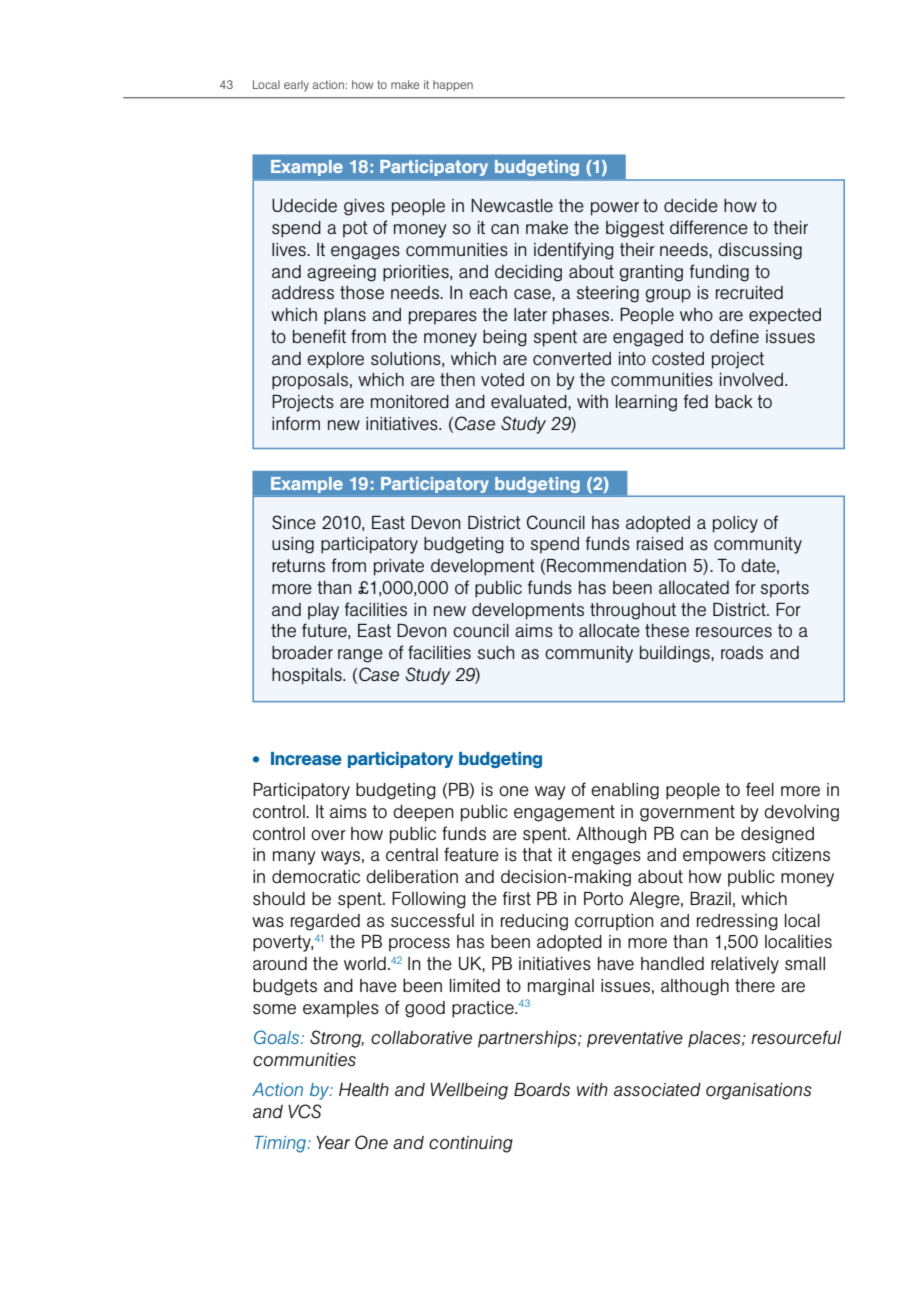  Describe the element at coordinates (306, 758) in the screenshot. I see `Increase` at that location.
